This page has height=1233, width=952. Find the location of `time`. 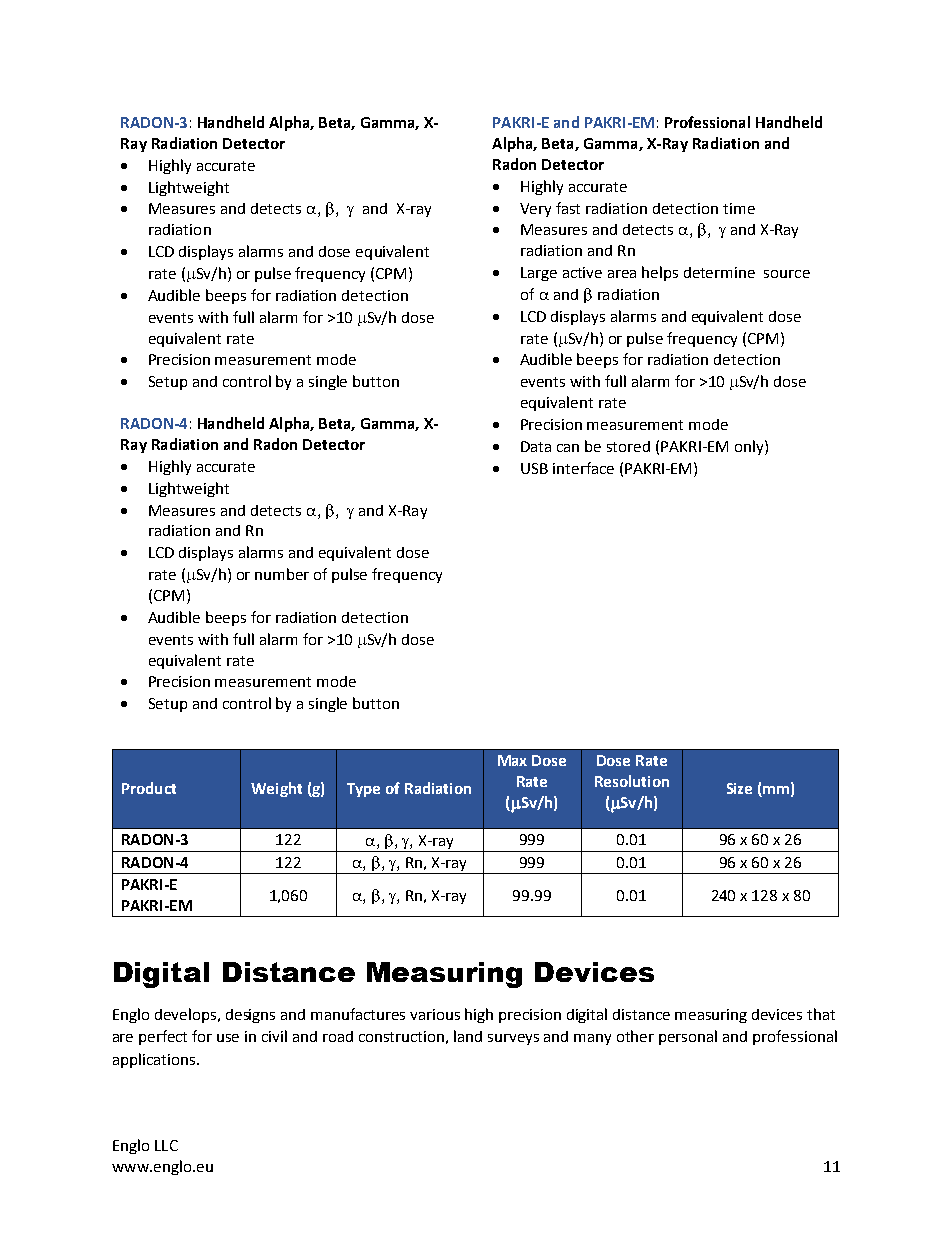

time is located at coordinates (739, 208).
